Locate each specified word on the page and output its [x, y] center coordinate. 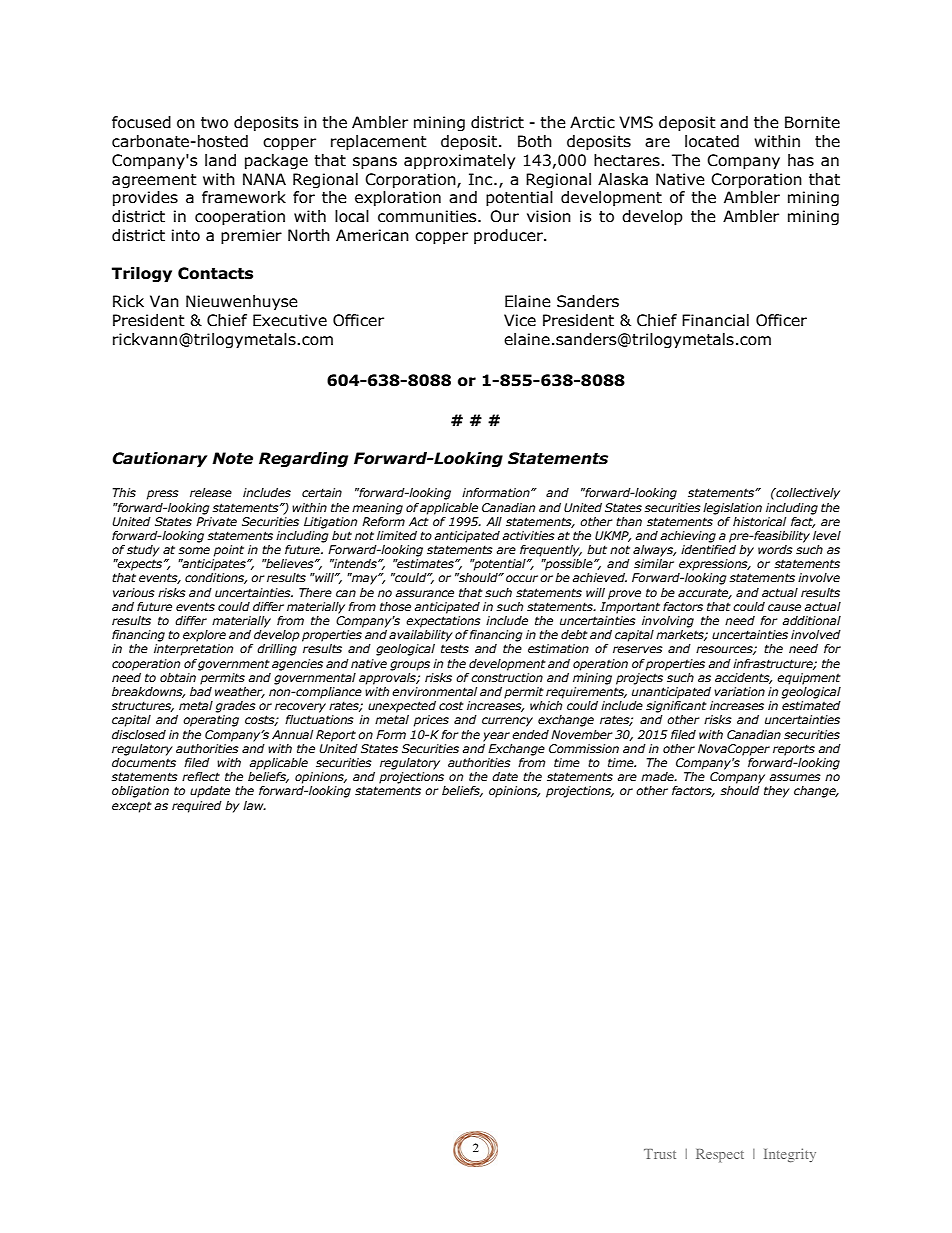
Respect [720, 1156]
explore [204, 636]
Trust [660, 1154]
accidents [743, 678]
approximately [459, 161]
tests [455, 648]
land [220, 160]
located [712, 141]
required [197, 807]
